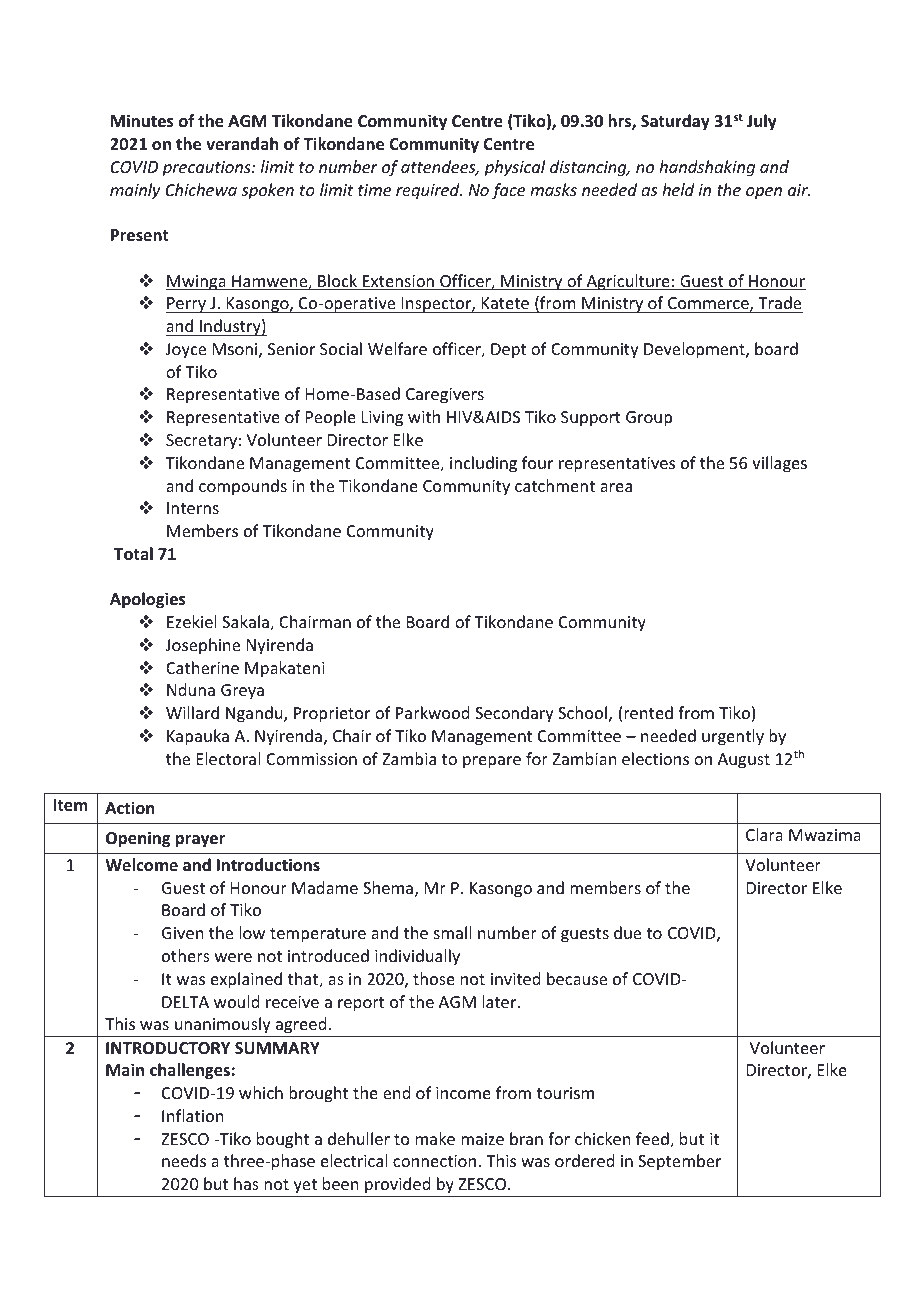 This document has height=1308, width=924. Describe the element at coordinates (707, 168) in the document. I see `handshaking` at that location.
